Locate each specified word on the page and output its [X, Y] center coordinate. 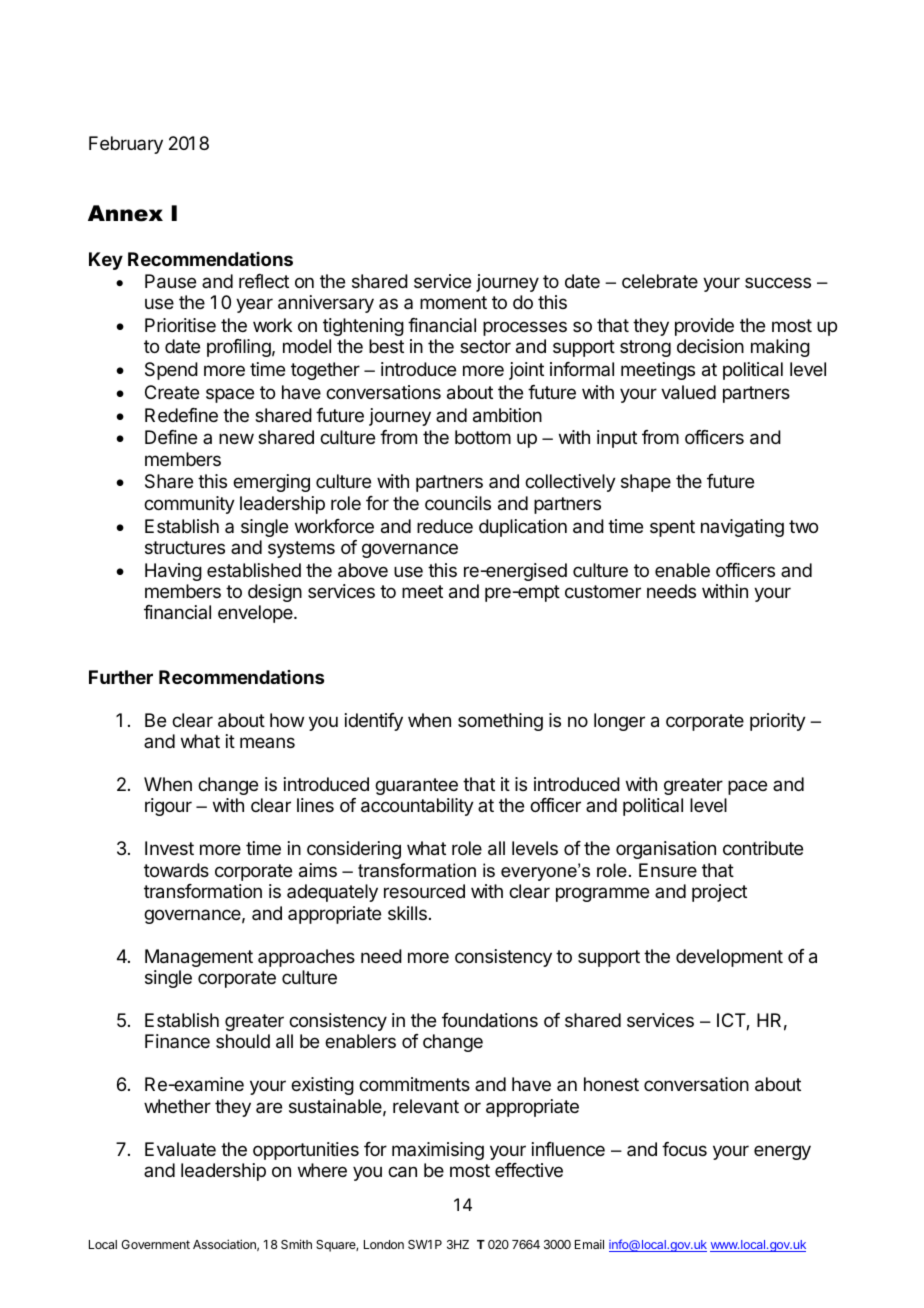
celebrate [660, 281]
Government [155, 1244]
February [126, 145]
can [402, 1172]
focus [684, 1149]
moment [453, 302]
